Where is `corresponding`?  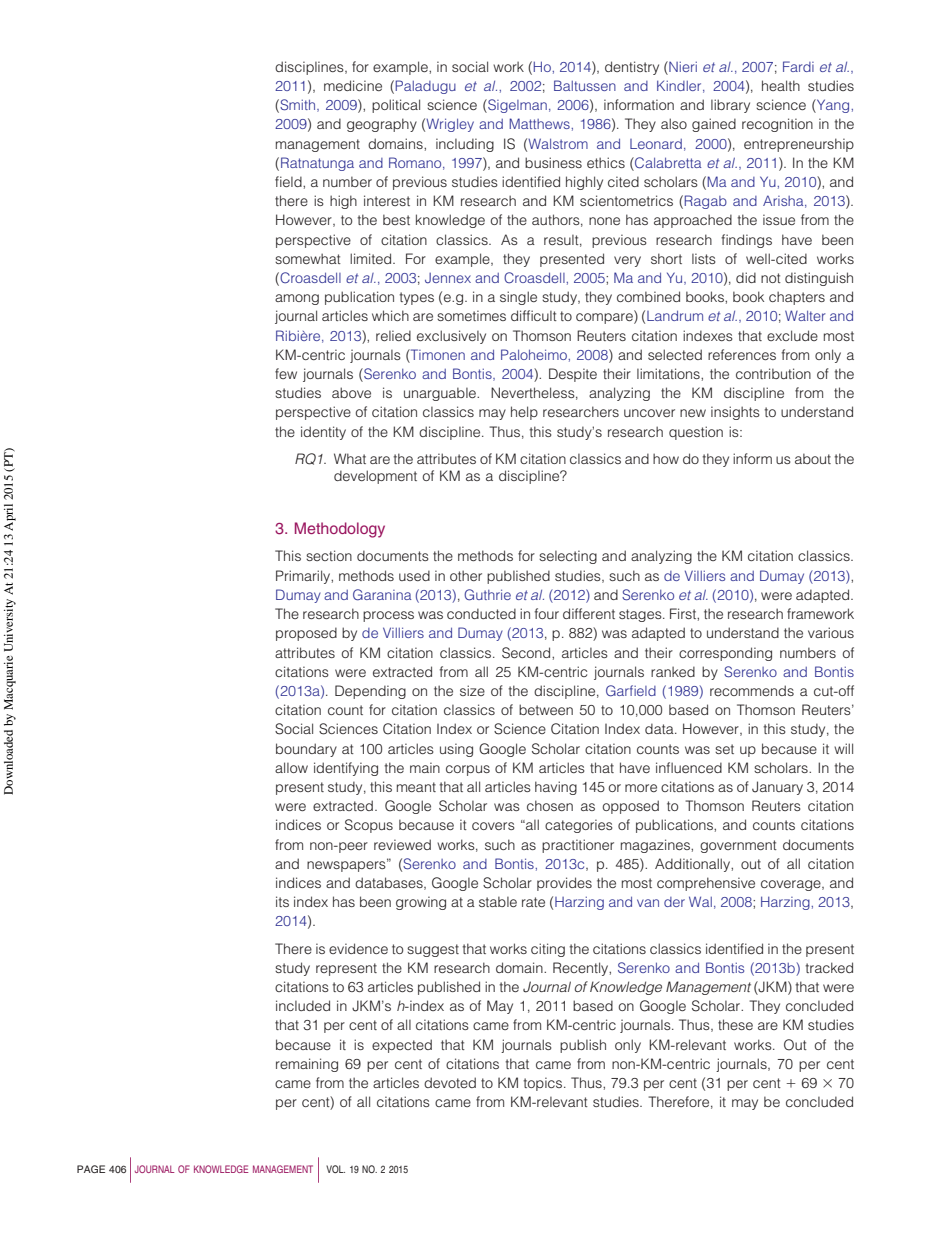
corresponding is located at coordinates (725, 654).
